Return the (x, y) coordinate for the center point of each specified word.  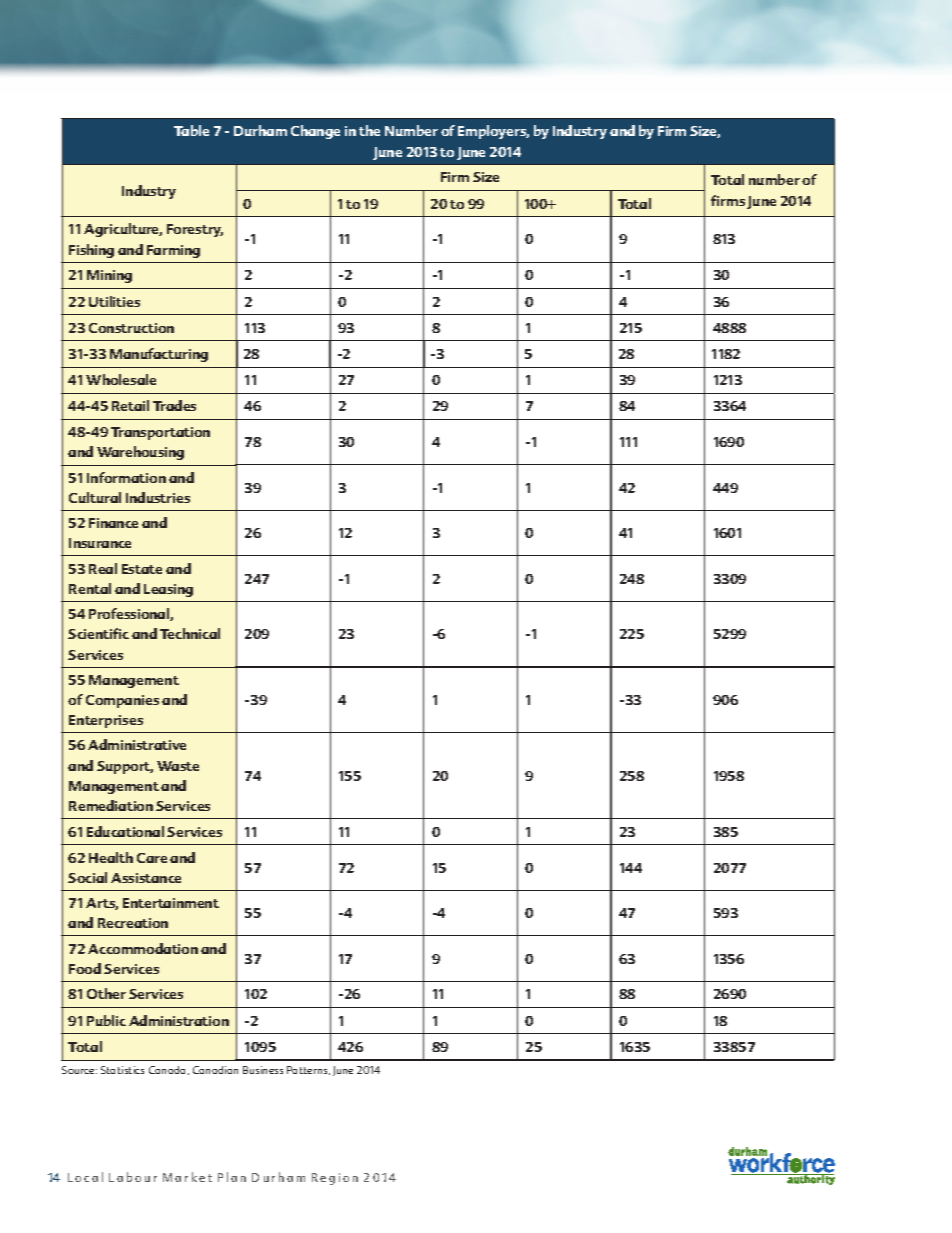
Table (191, 130)
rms (733, 202)
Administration (179, 1020)
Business (263, 1070)
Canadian (215, 1070)
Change (315, 132)
